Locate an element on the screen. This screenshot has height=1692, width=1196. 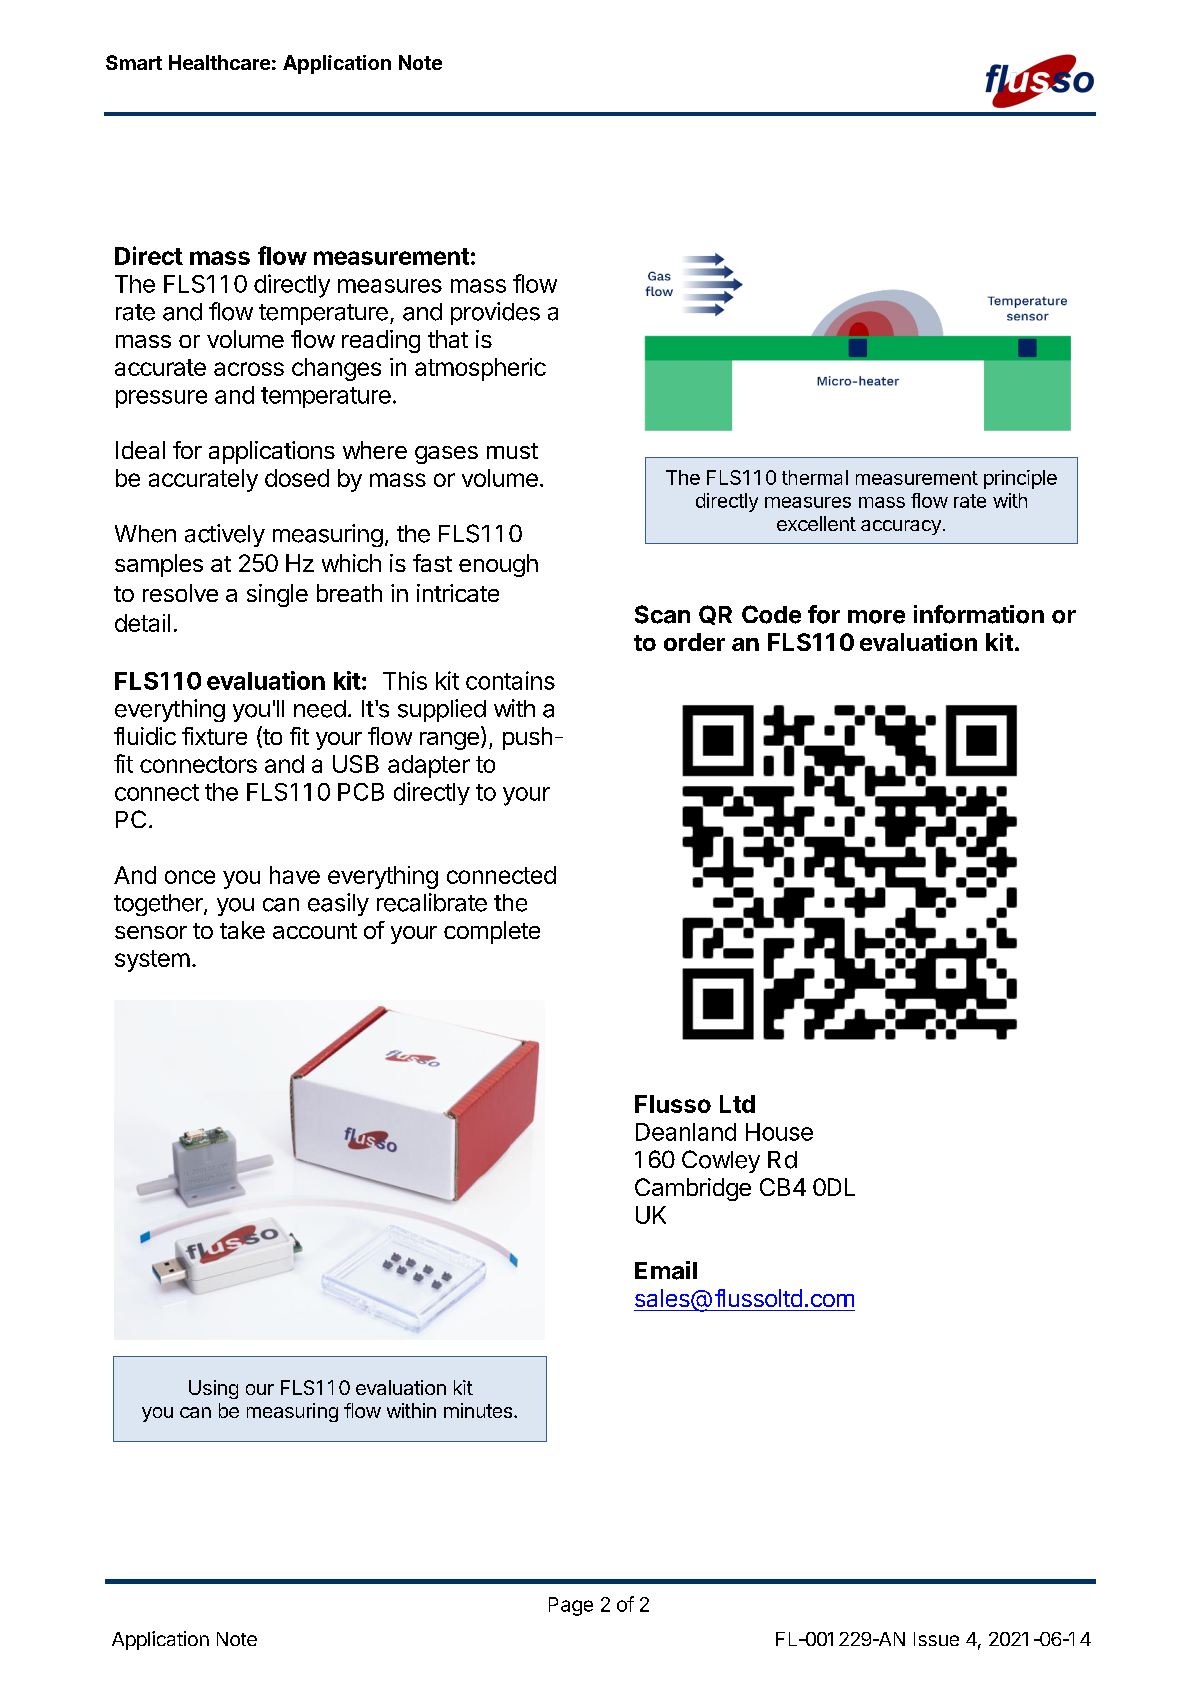
thermal is located at coordinates (815, 477).
